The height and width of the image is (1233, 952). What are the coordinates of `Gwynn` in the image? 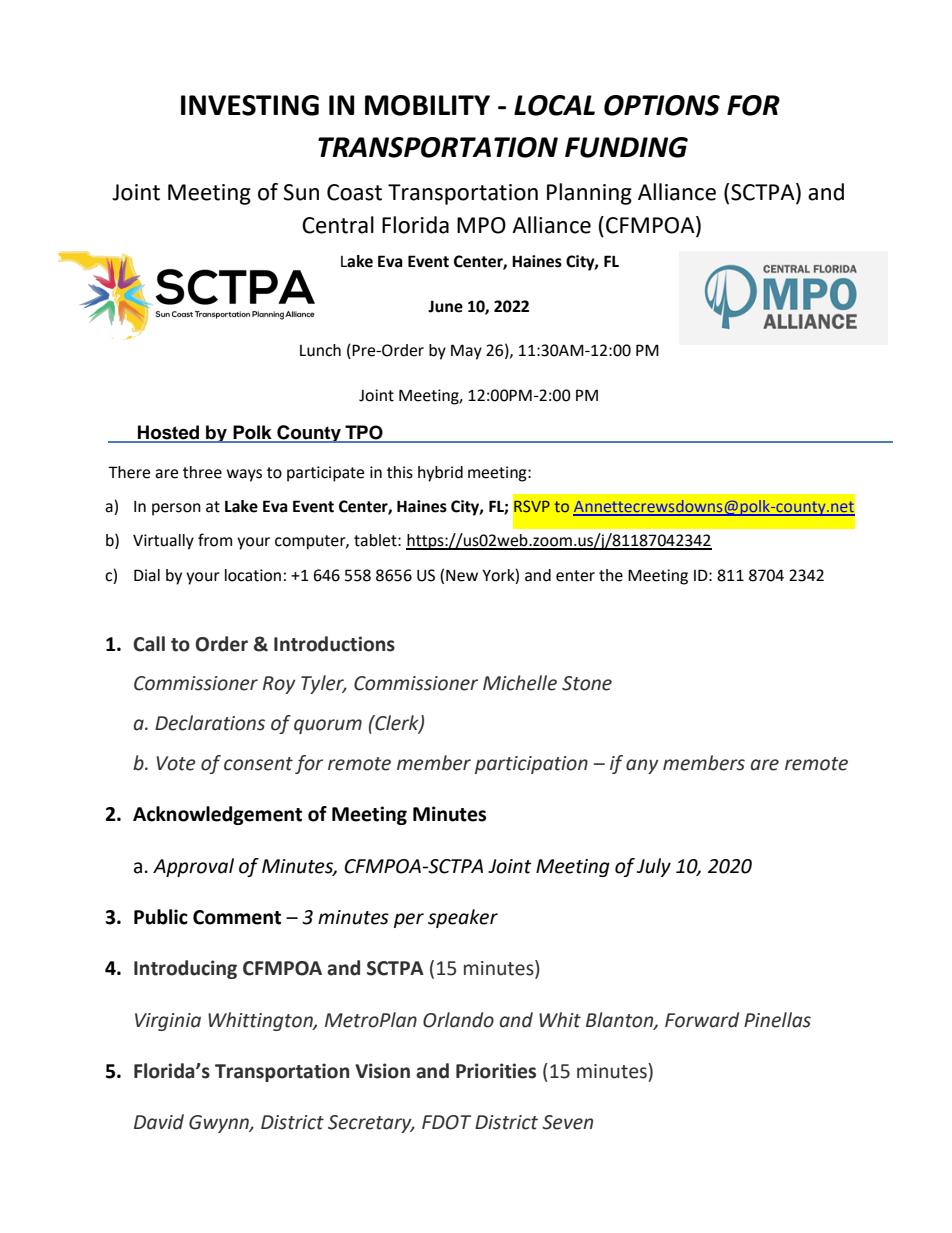 It's located at (220, 1124).
